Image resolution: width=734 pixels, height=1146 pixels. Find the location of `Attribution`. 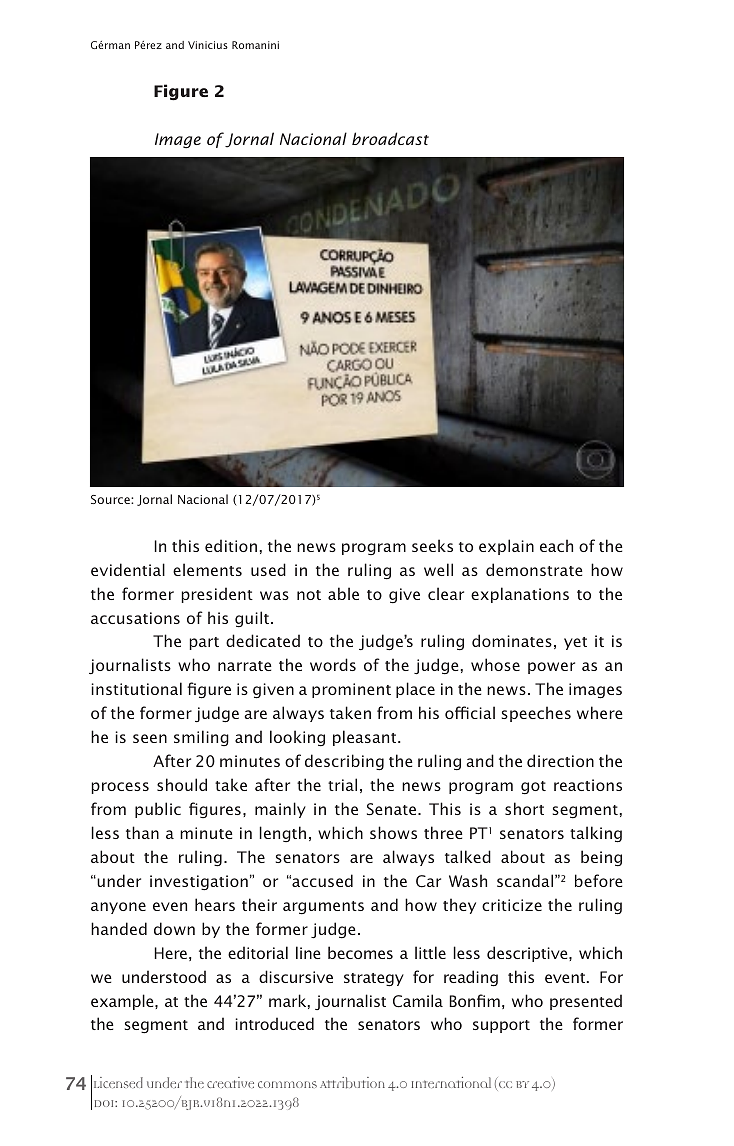

Attribution is located at coordinates (352, 1083).
